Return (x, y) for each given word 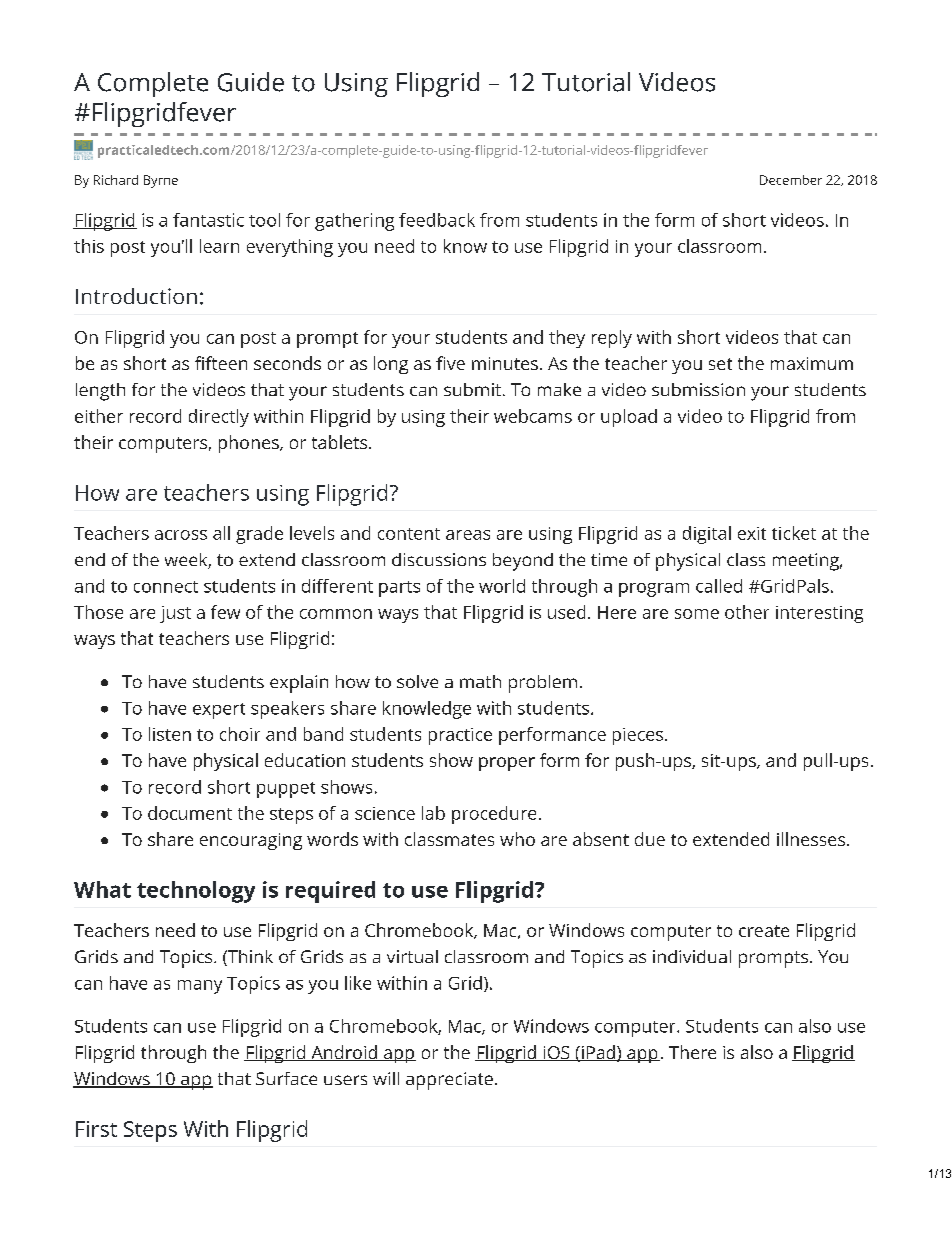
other (747, 612)
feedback (437, 220)
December (791, 180)
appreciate (449, 1081)
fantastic (208, 220)
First (96, 1129)
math (480, 681)
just (175, 614)
